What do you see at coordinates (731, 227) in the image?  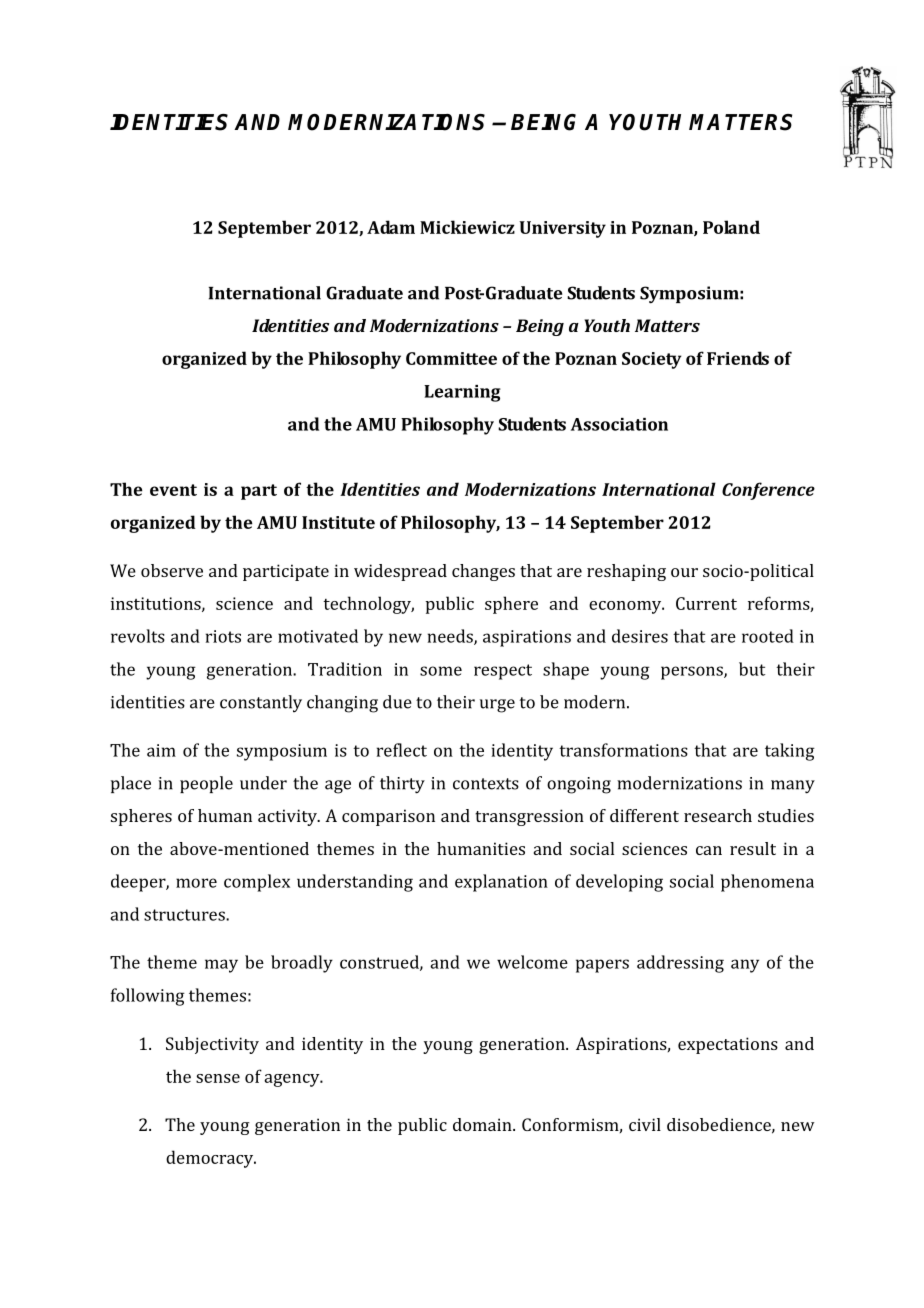 I see `Poland` at bounding box center [731, 227].
